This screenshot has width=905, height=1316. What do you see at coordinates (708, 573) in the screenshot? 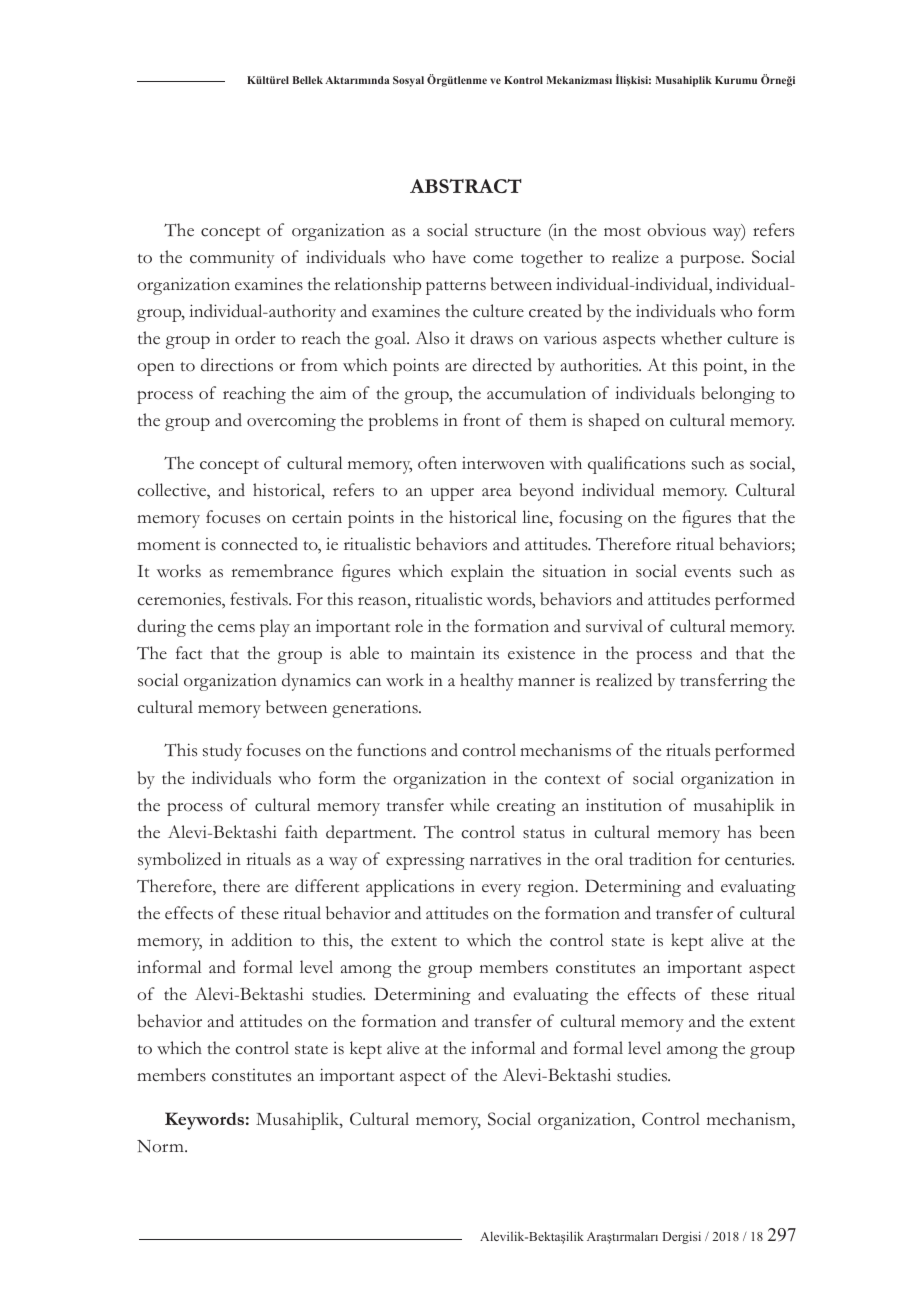
I see `events` at bounding box center [708, 573].
